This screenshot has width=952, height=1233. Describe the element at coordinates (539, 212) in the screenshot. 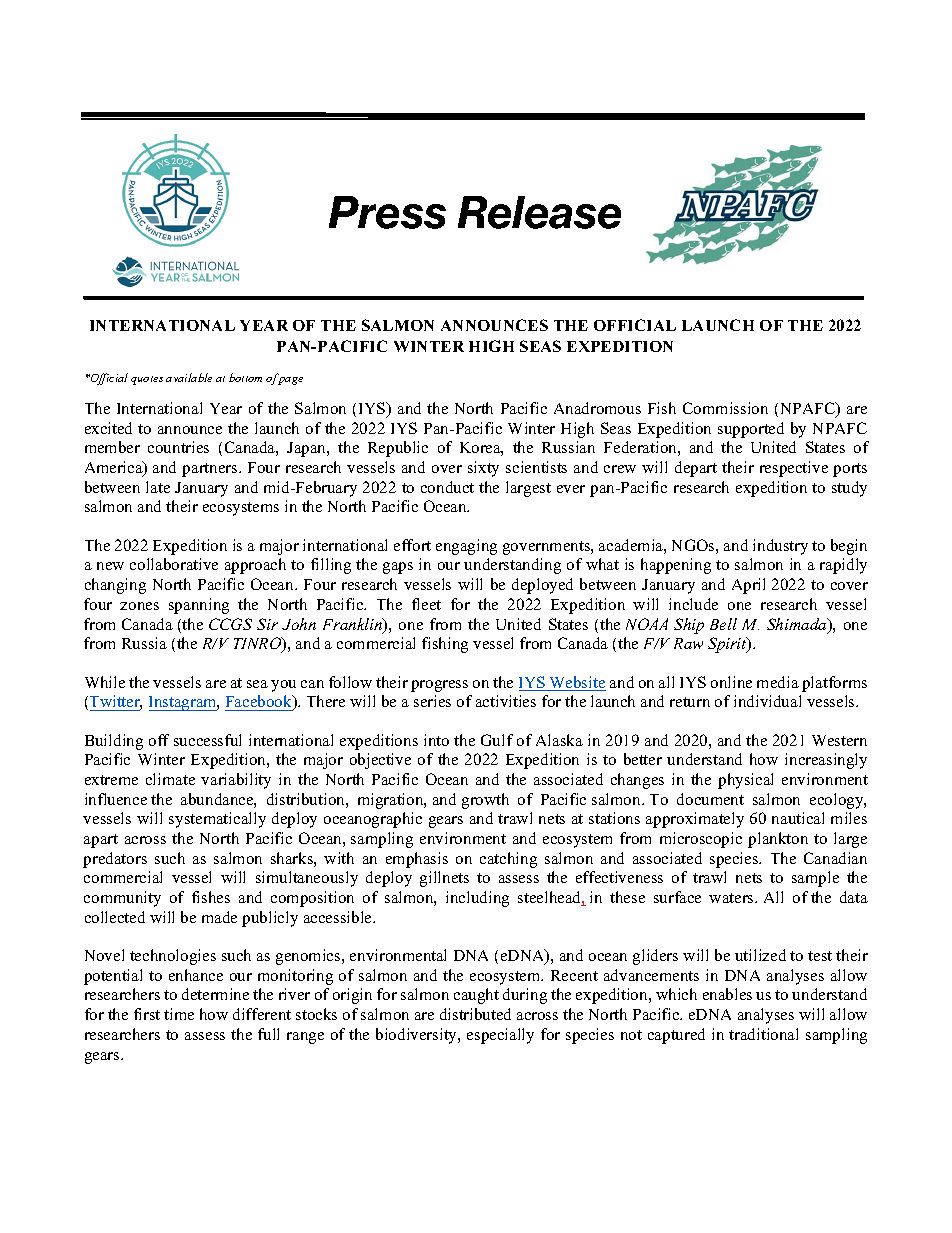

I see `Release` at that location.
